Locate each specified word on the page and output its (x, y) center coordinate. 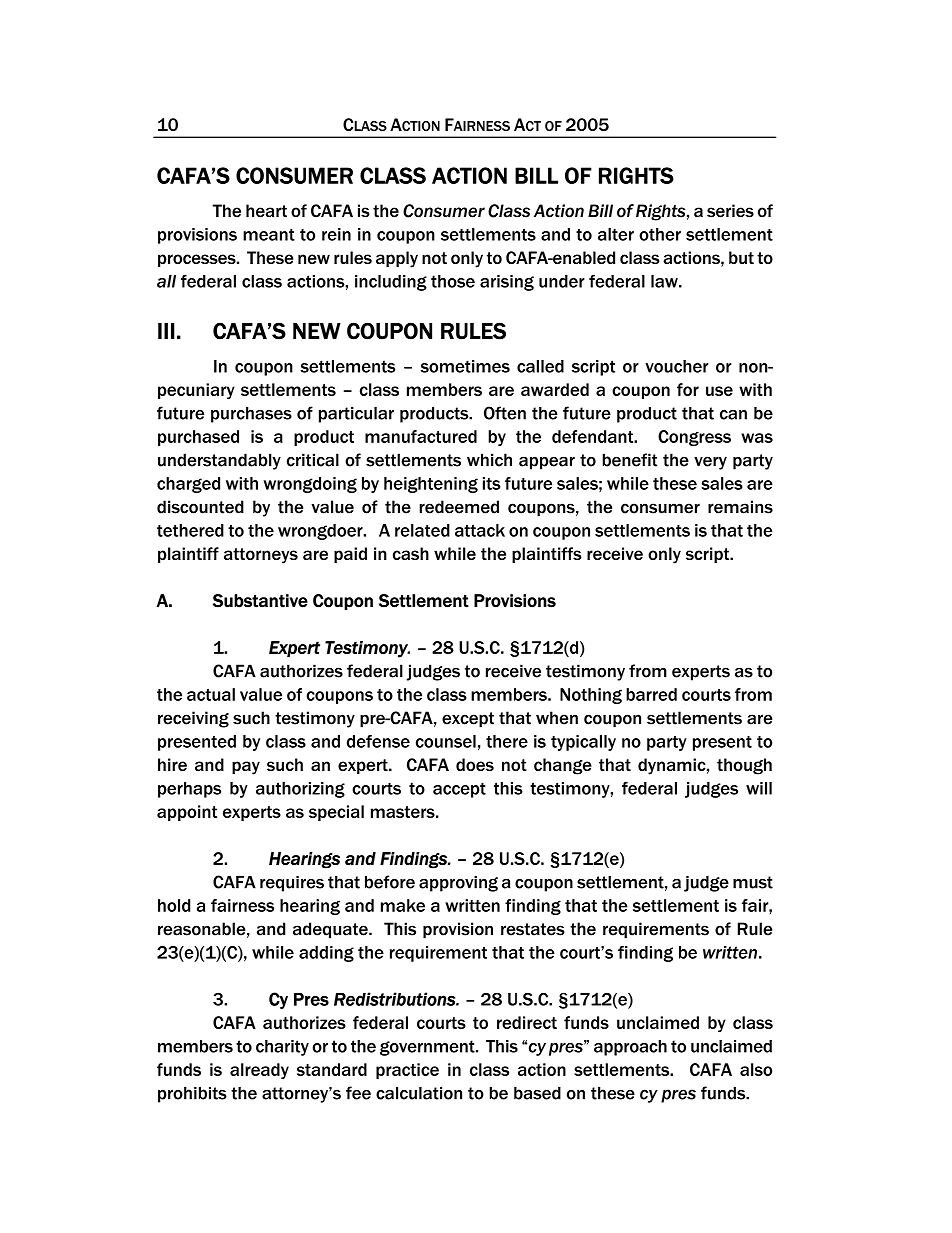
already (259, 1071)
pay (246, 768)
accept (459, 790)
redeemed (459, 507)
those (453, 281)
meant (269, 234)
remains (740, 507)
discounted (200, 507)
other (660, 234)
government (428, 1048)
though (744, 766)
